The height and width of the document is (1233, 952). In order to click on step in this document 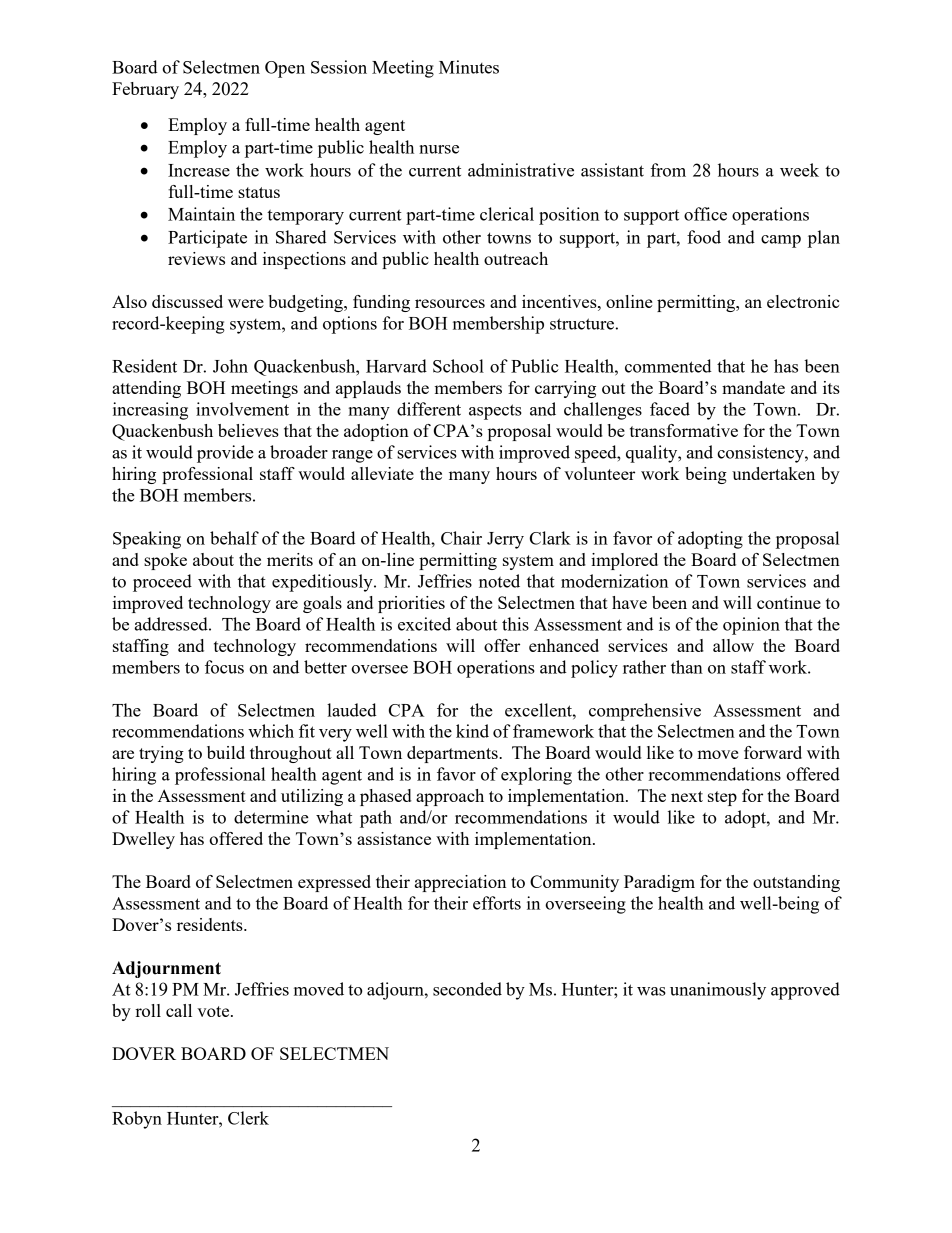, I will do `click(722, 798)`.
